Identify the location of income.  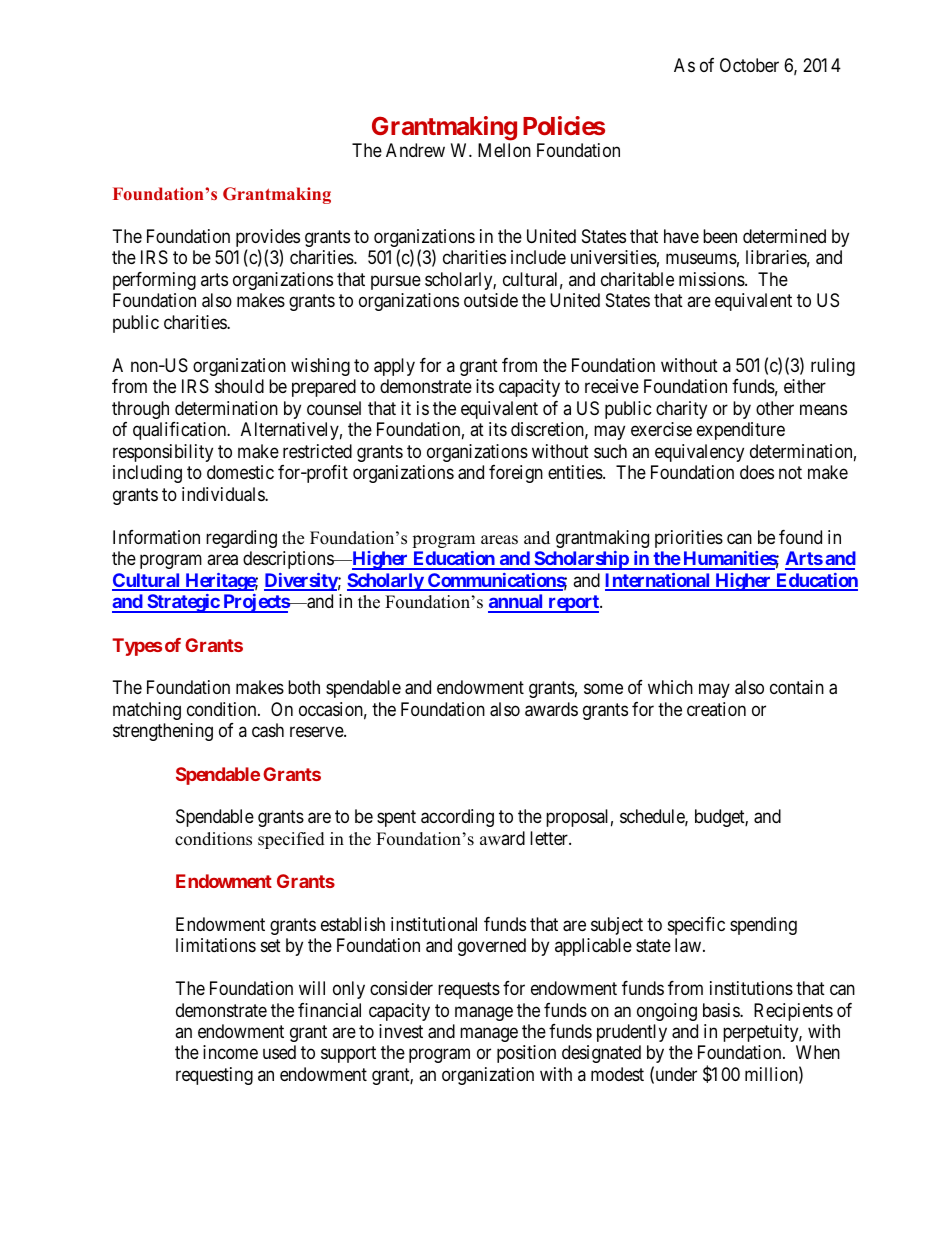
(230, 1052).
